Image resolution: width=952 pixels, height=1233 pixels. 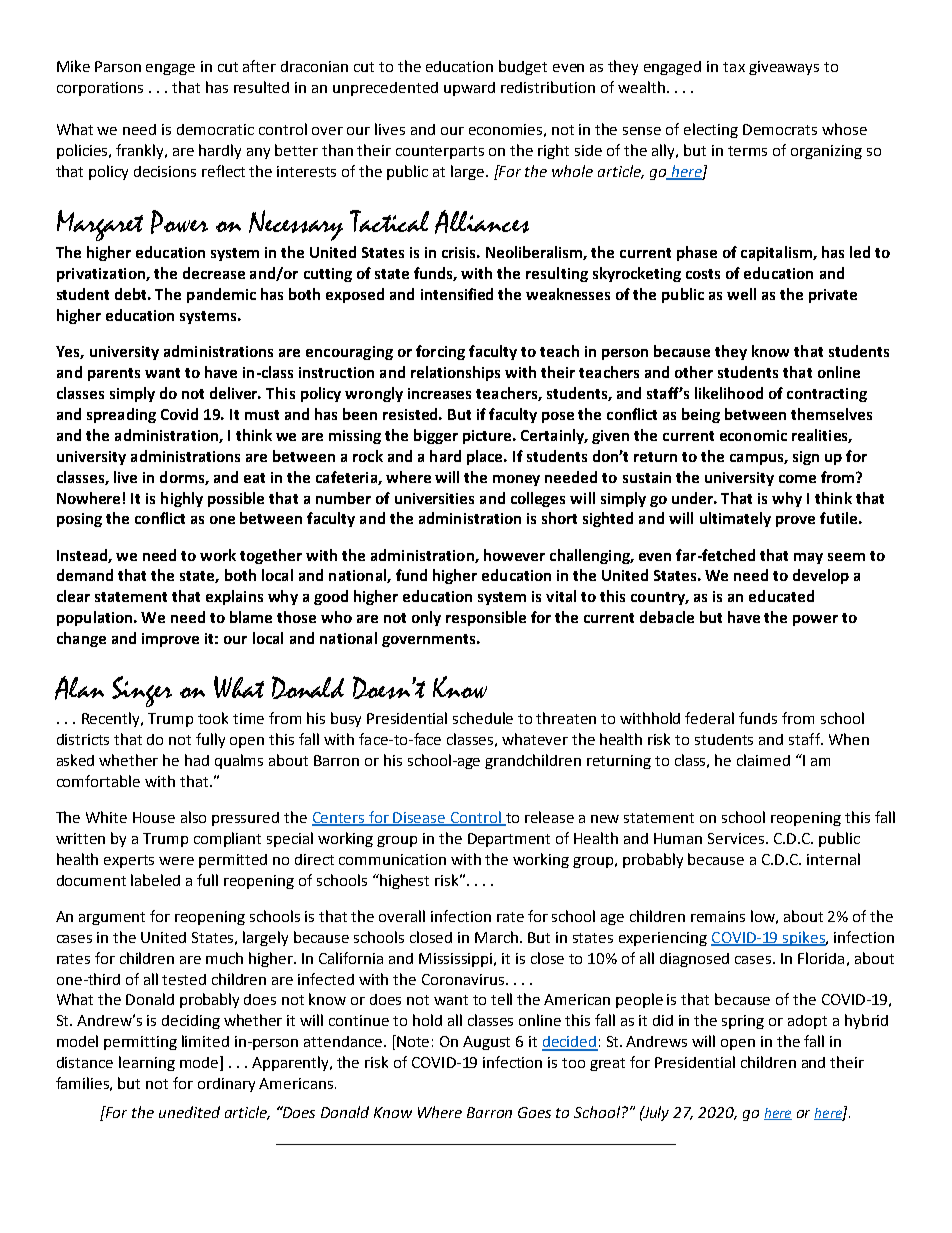 What do you see at coordinates (436, 436) in the document?
I see `bigger` at bounding box center [436, 436].
